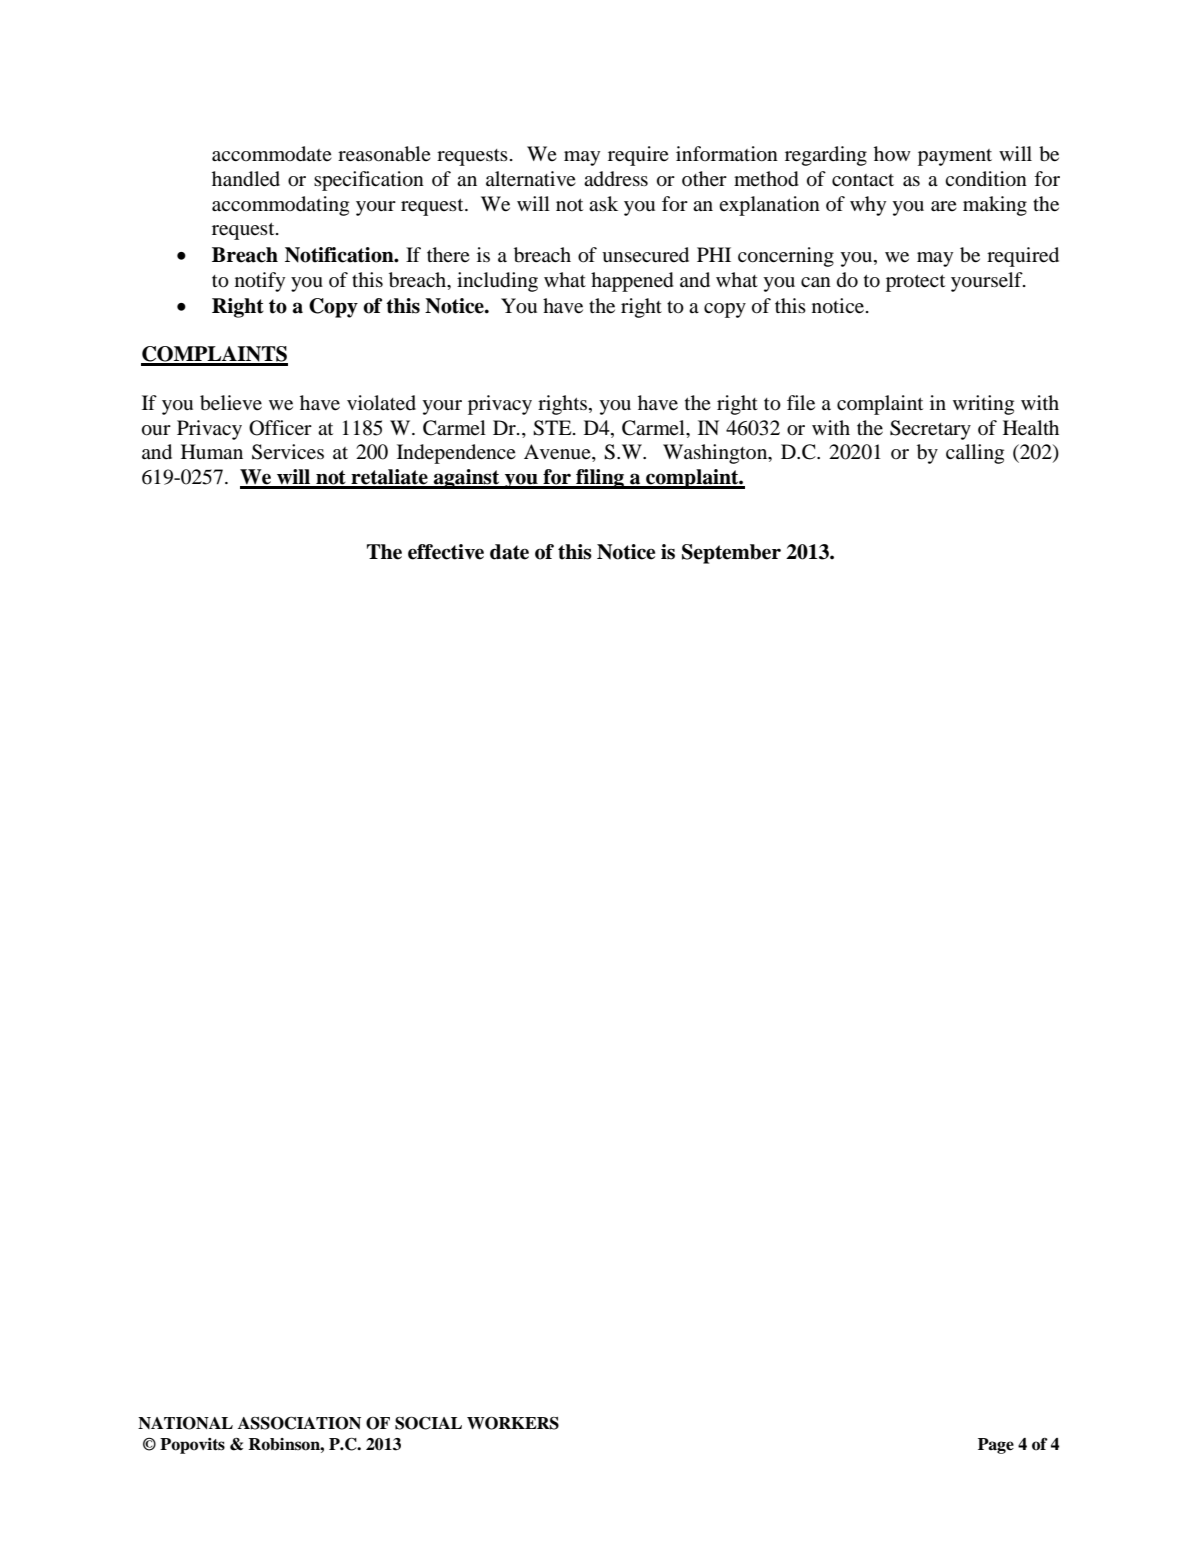 The image size is (1201, 1554). Describe the element at coordinates (513, 1423) in the document. I see `WORKERS` at that location.
